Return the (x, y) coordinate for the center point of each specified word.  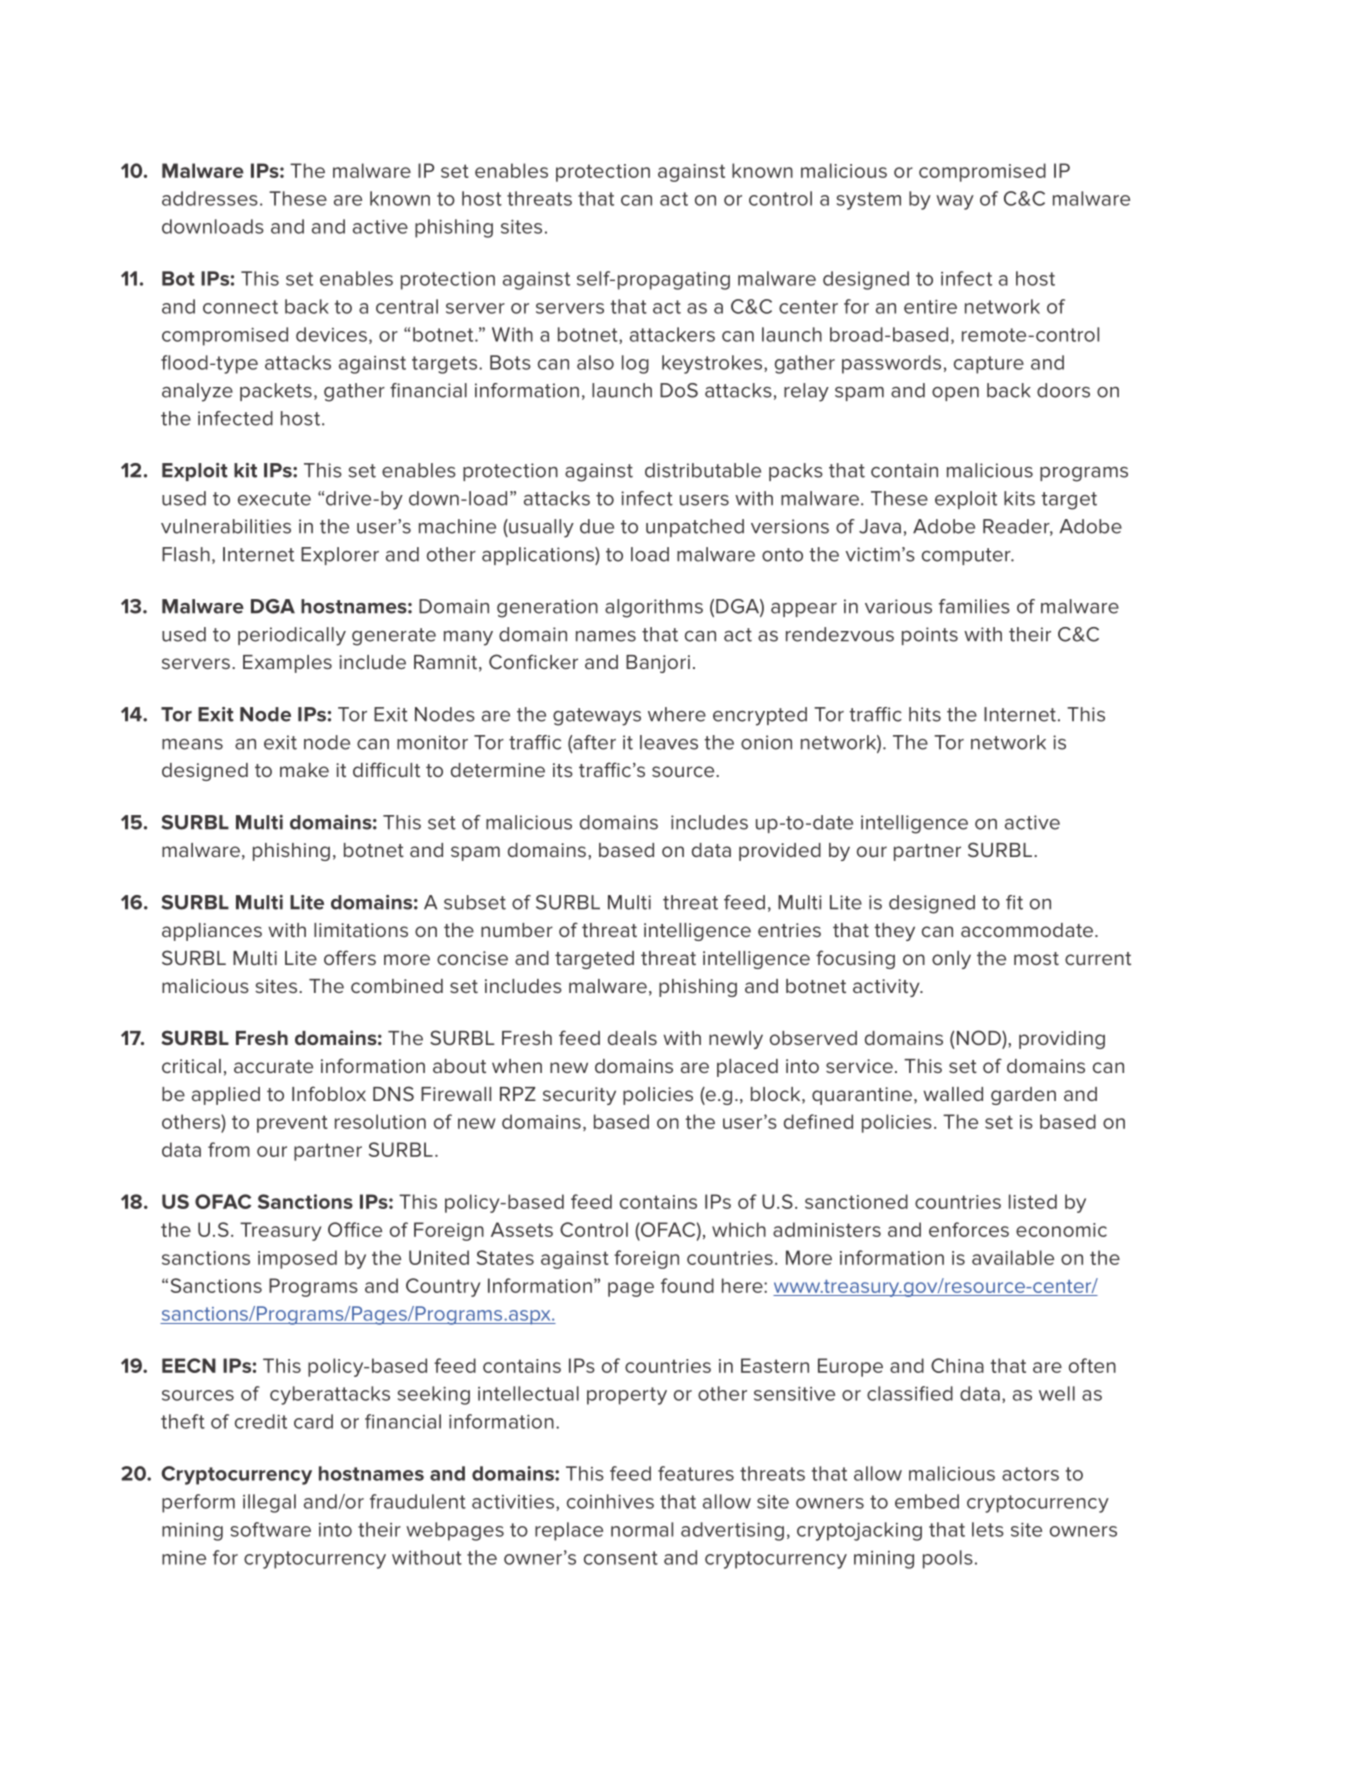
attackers (672, 334)
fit (1014, 902)
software (271, 1529)
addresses (210, 198)
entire (930, 306)
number (517, 930)
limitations (361, 930)
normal (642, 1529)
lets (988, 1529)
